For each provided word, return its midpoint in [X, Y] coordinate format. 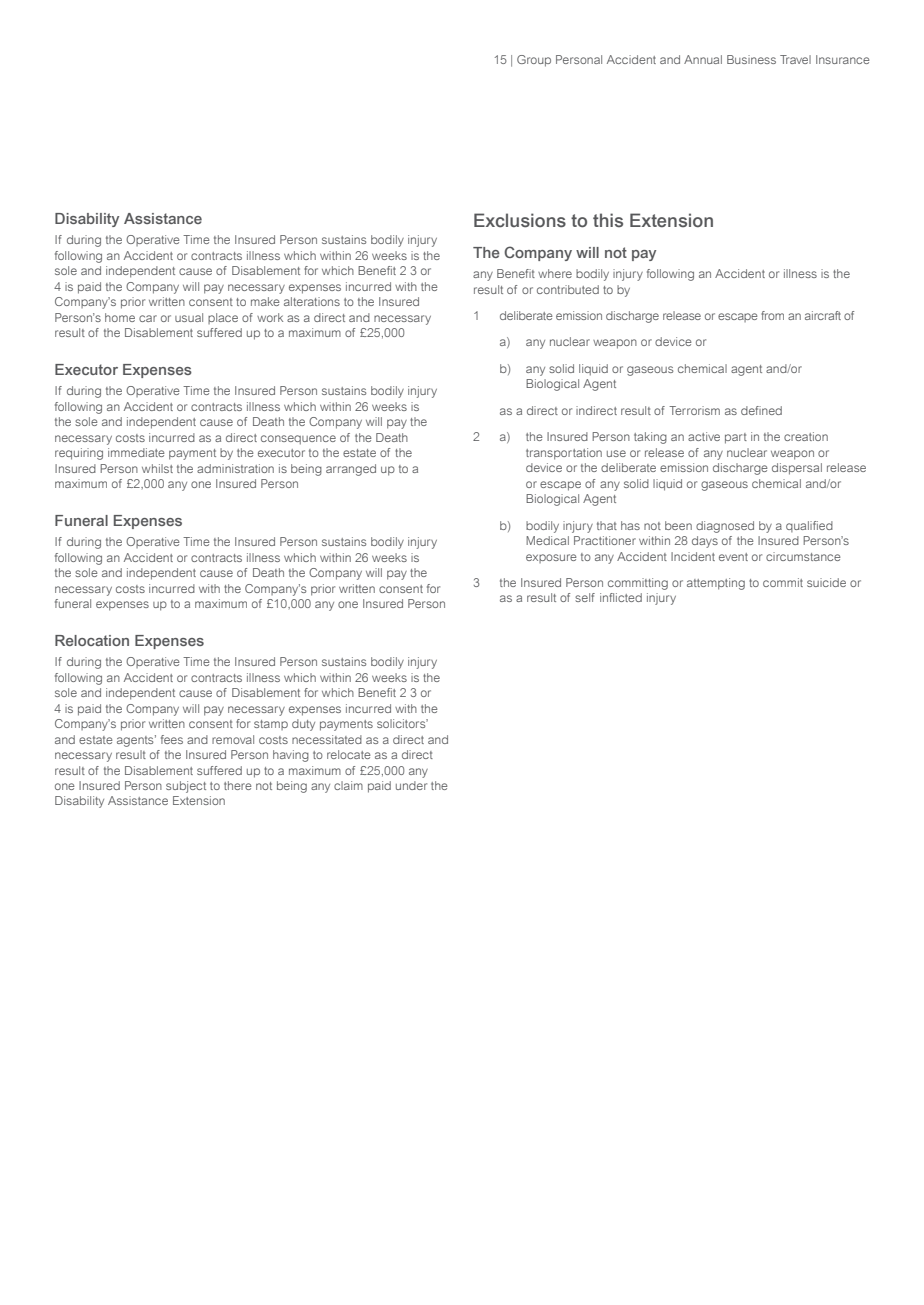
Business [751, 59]
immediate [136, 452]
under [411, 785]
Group [534, 61]
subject [186, 787]
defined [761, 410]
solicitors [402, 723]
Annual [703, 59]
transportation [564, 454]
